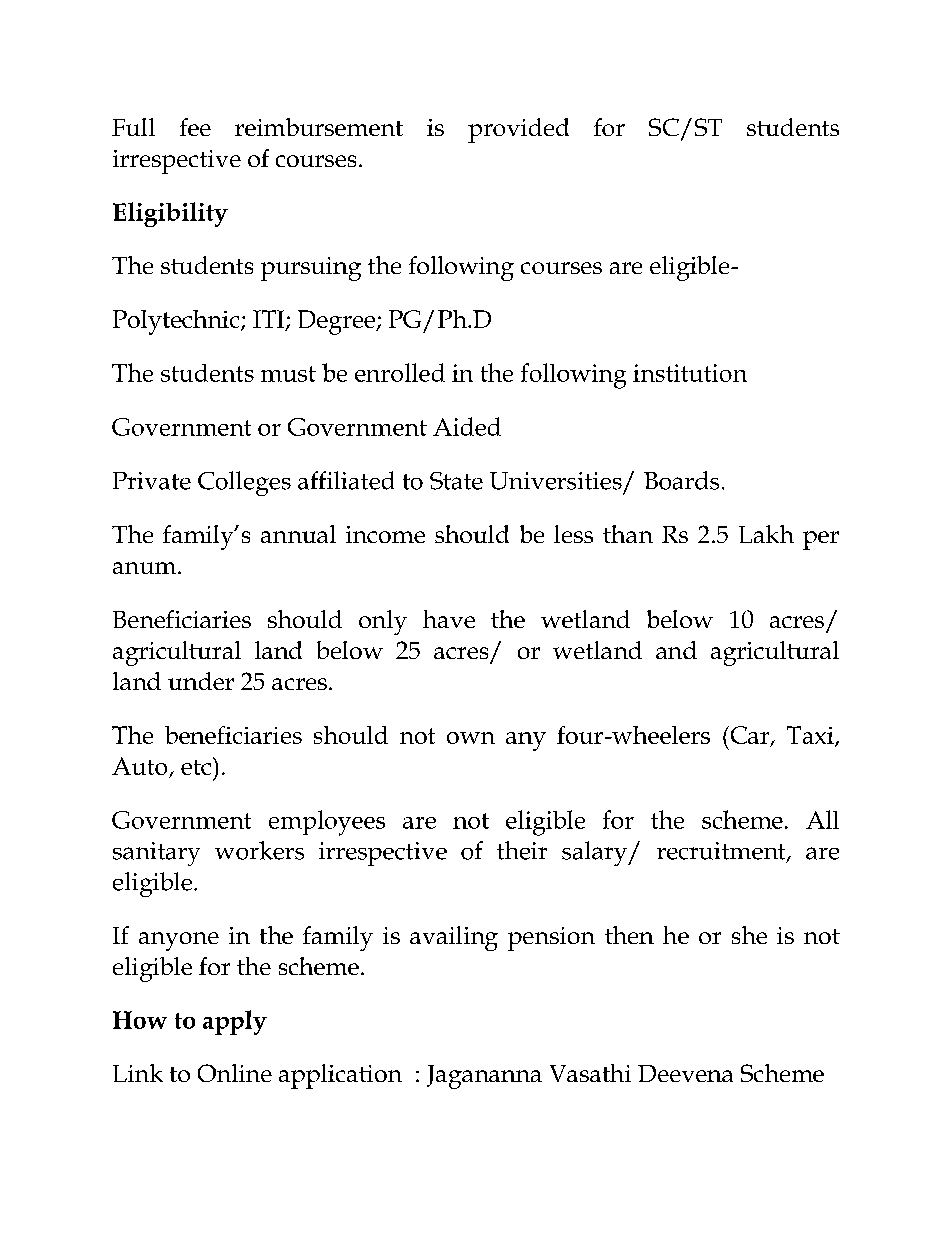 Image resolution: width=952 pixels, height=1233 pixels. I want to click on fee, so click(195, 127).
